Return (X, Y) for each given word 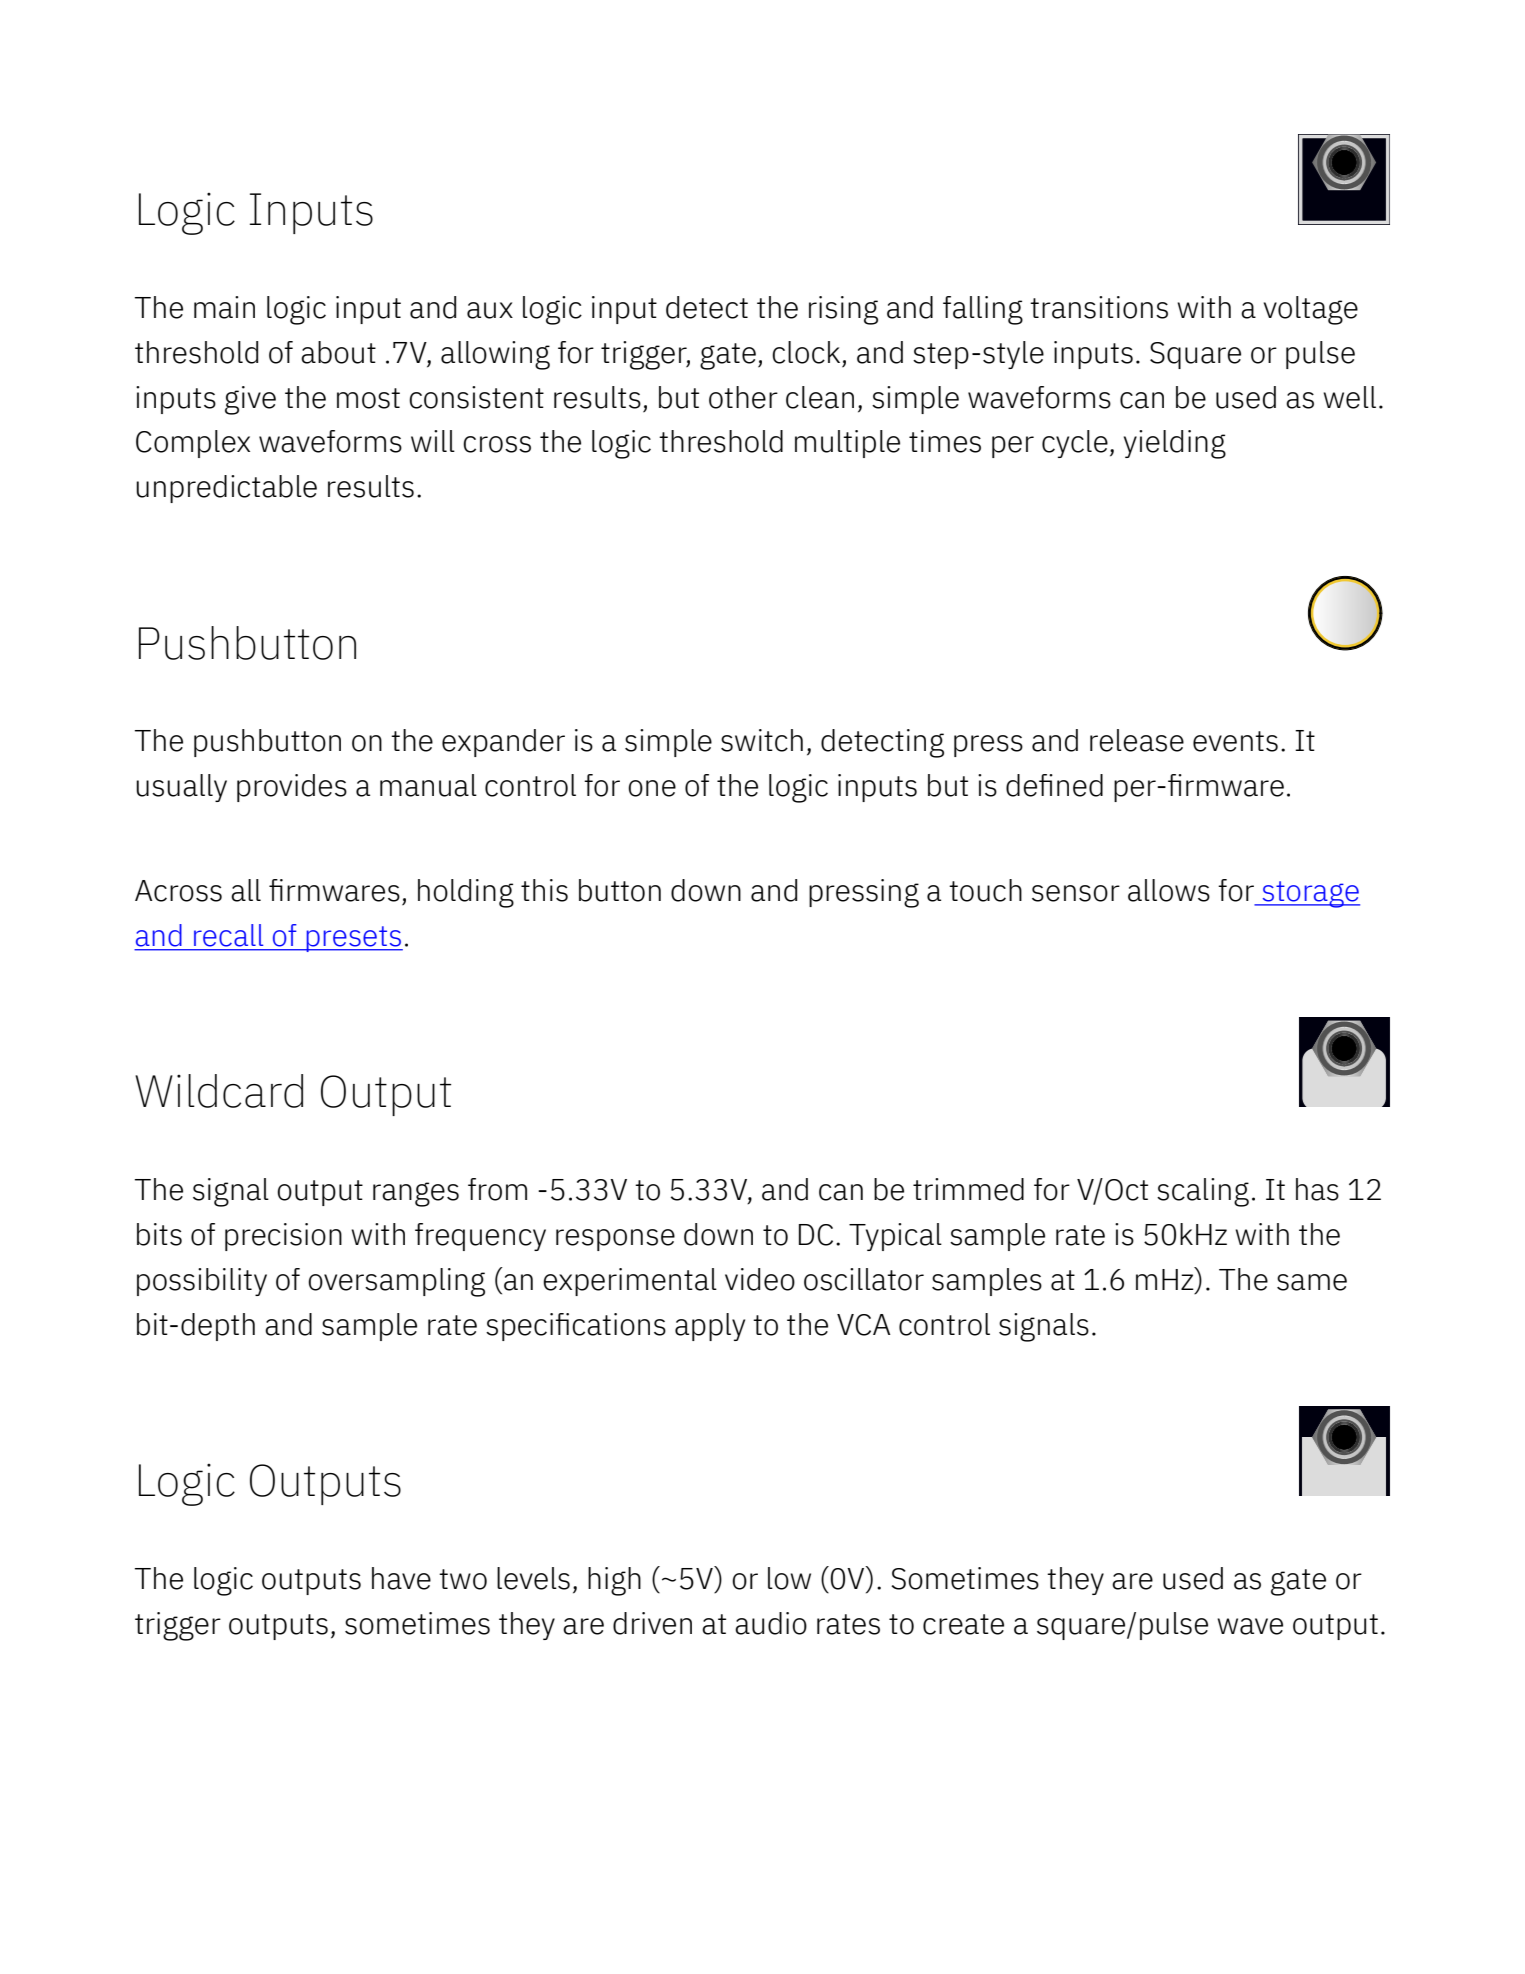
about (338, 352)
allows (1169, 890)
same (1312, 1282)
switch (762, 740)
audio (771, 1623)
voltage (1311, 310)
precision (283, 1237)
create (963, 1624)
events (1235, 741)
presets (353, 939)
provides (292, 788)
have (401, 1578)
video (760, 1279)
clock (806, 352)
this (544, 890)
